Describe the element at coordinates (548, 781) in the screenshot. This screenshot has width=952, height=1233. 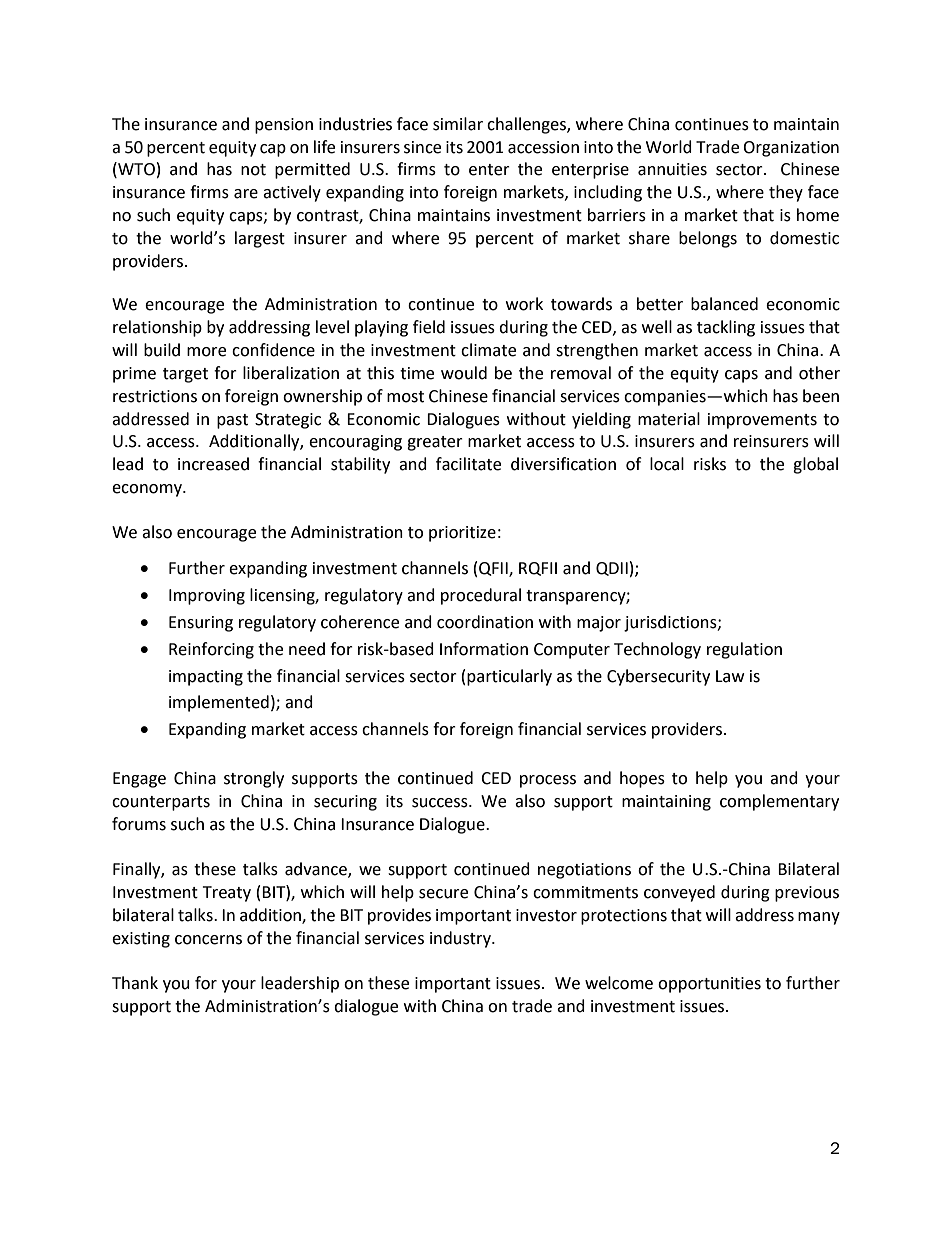
I see `process` at that location.
